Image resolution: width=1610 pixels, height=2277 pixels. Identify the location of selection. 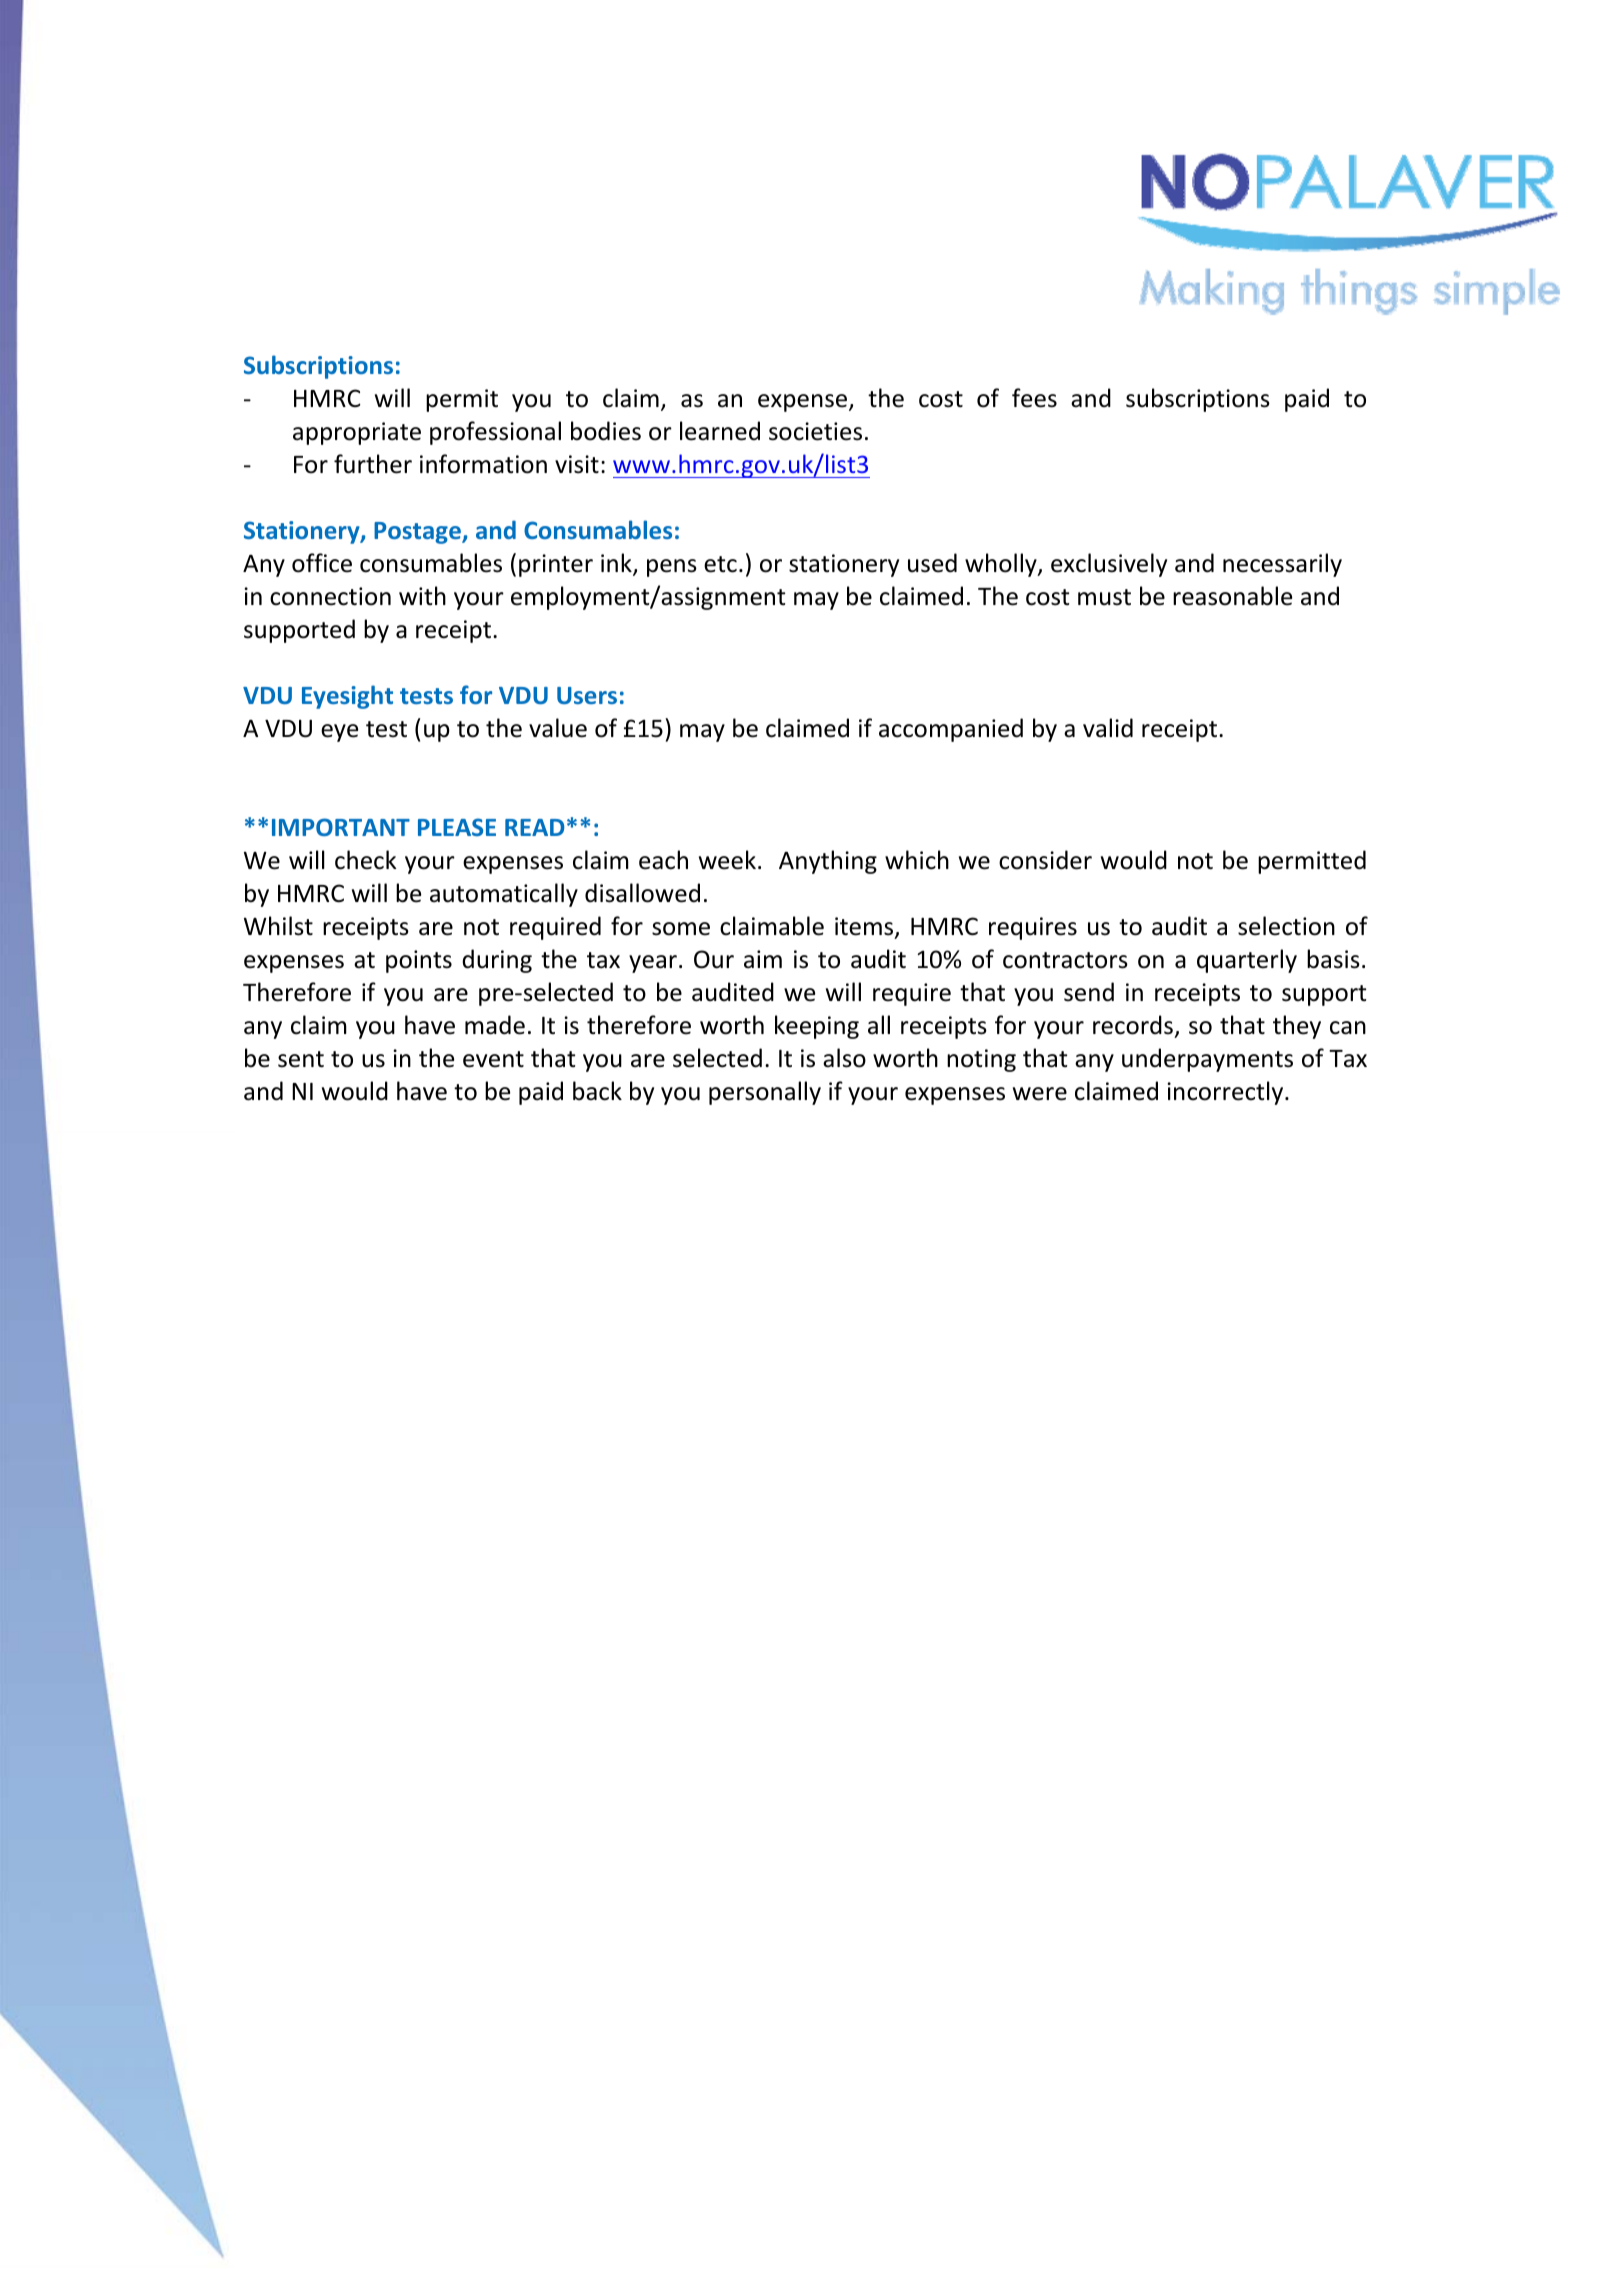
(1286, 926).
